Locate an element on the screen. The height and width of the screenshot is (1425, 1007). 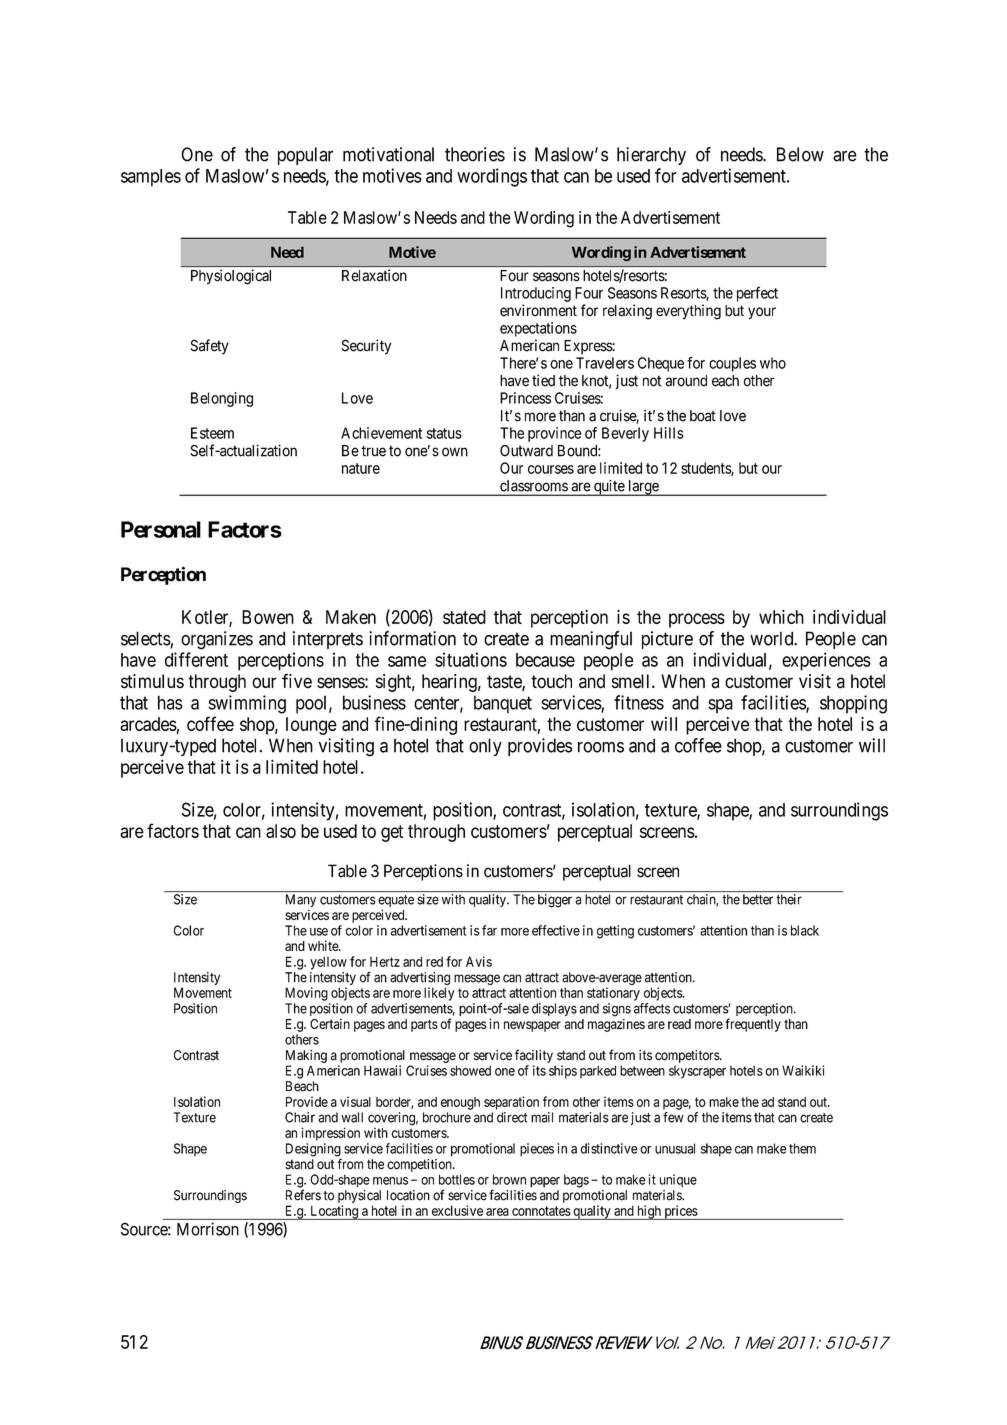
better is located at coordinates (758, 899).
